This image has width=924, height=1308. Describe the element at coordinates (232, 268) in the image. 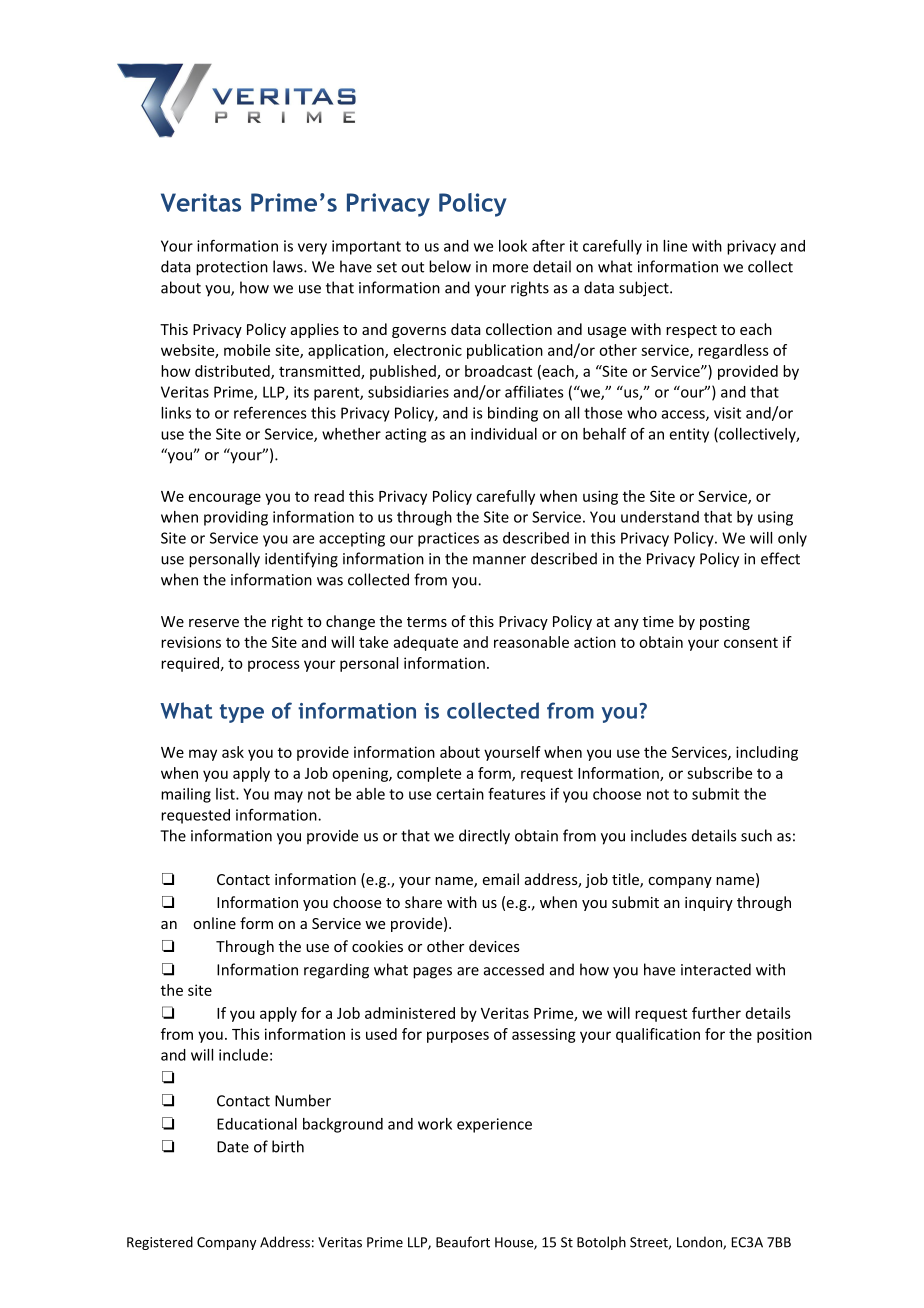

I see `protection` at that location.
